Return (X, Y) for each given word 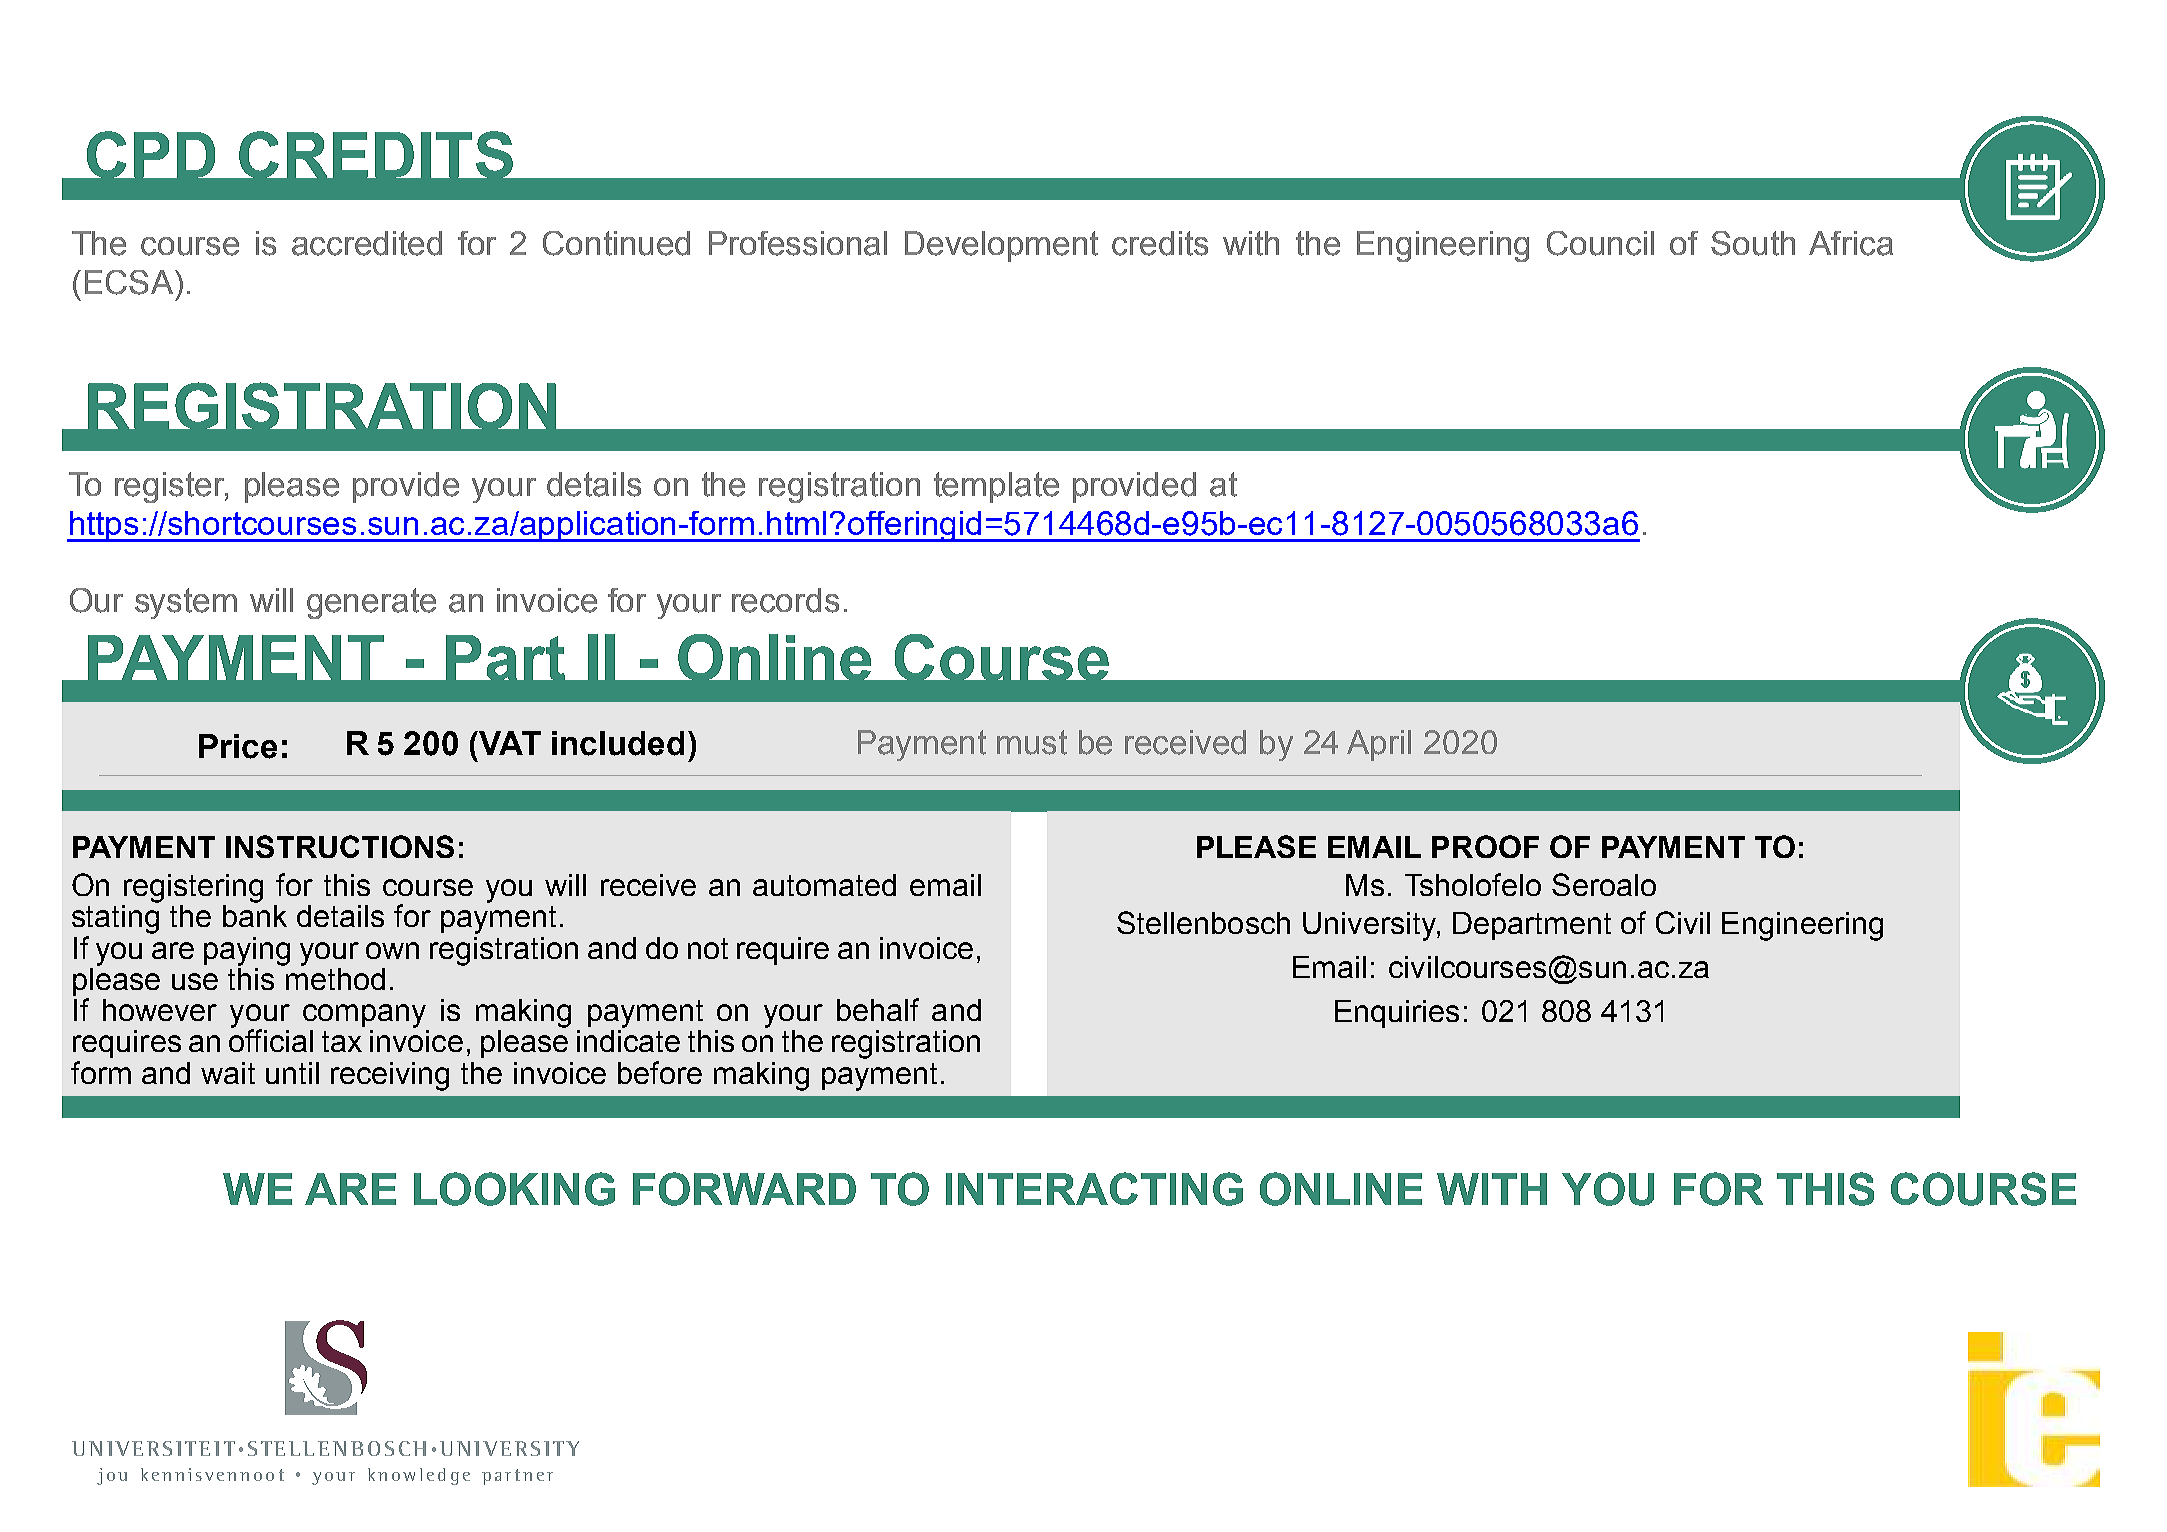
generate (371, 603)
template (996, 487)
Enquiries (1397, 1014)
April (1379, 745)
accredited (367, 243)
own (392, 950)
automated (824, 885)
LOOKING (514, 1189)
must (1032, 742)
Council (1600, 243)
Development (1001, 246)
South (1753, 243)
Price (238, 746)
